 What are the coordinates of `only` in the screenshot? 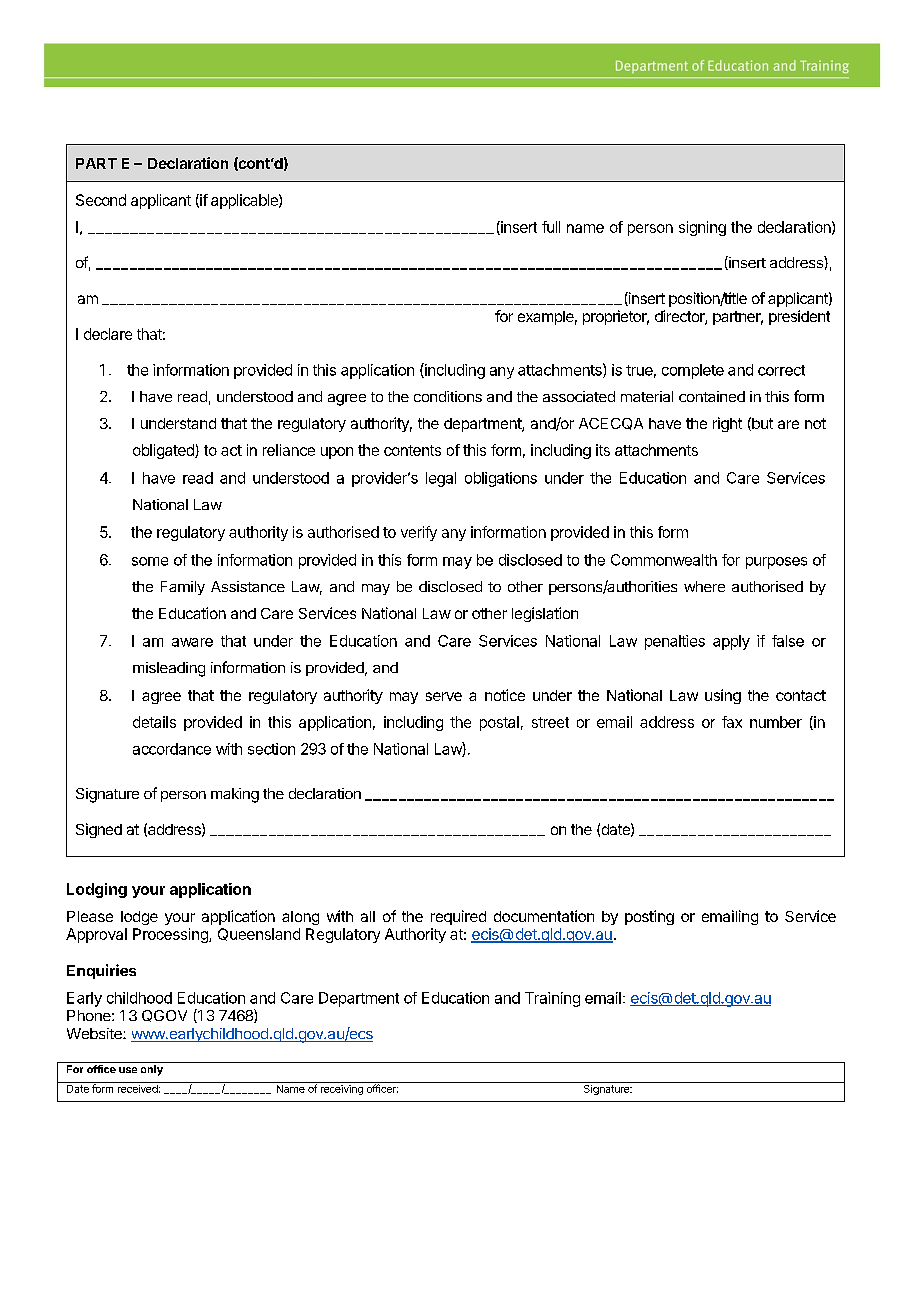 It's located at (152, 1070).
